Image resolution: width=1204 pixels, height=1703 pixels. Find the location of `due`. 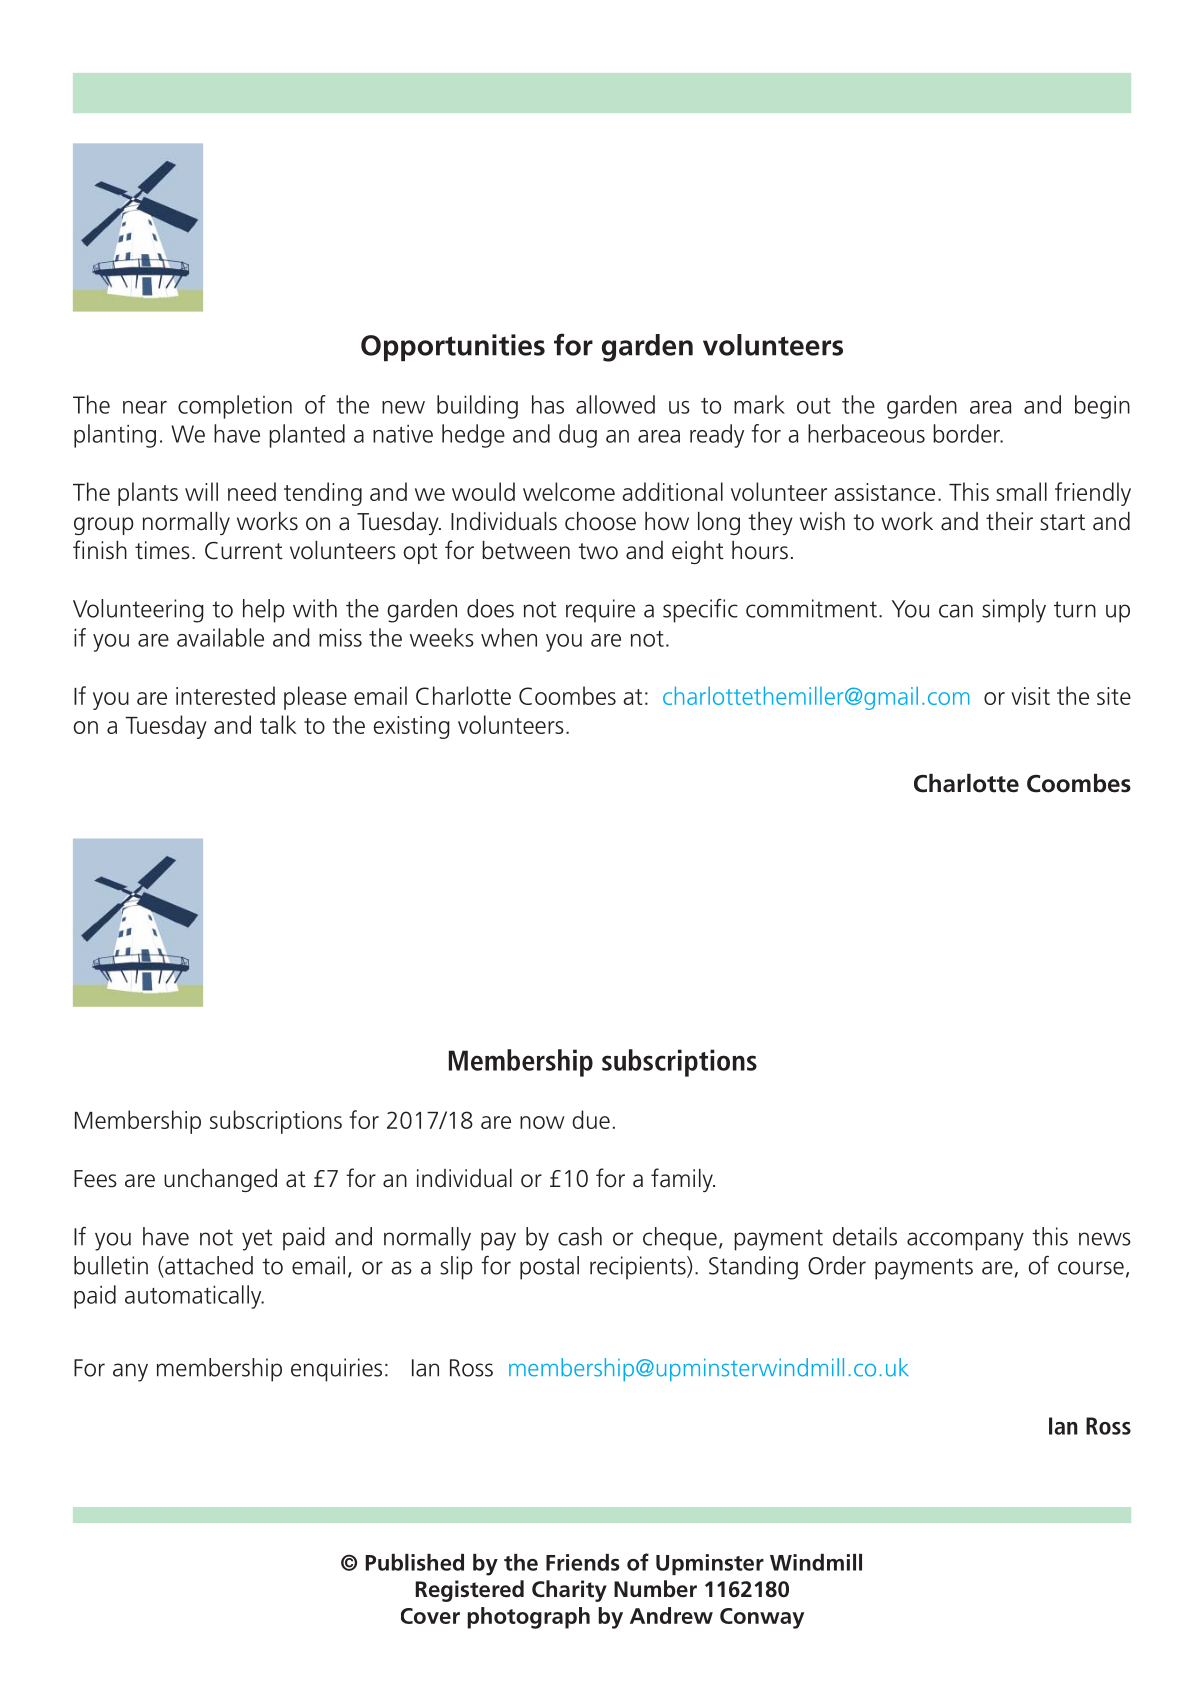

due is located at coordinates (591, 1119).
